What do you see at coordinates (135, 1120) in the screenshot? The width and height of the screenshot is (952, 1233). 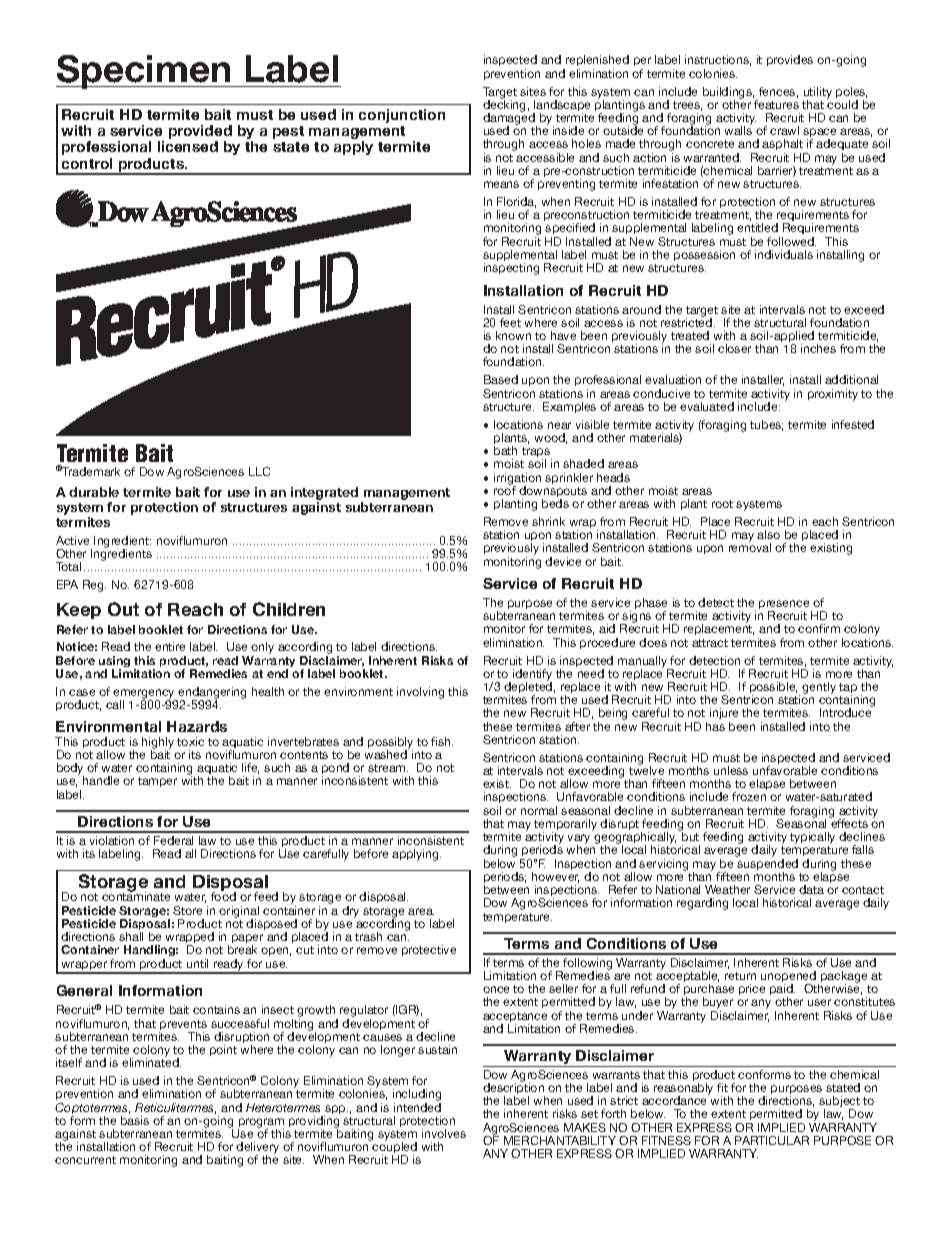 I see `basis` at bounding box center [135, 1120].
